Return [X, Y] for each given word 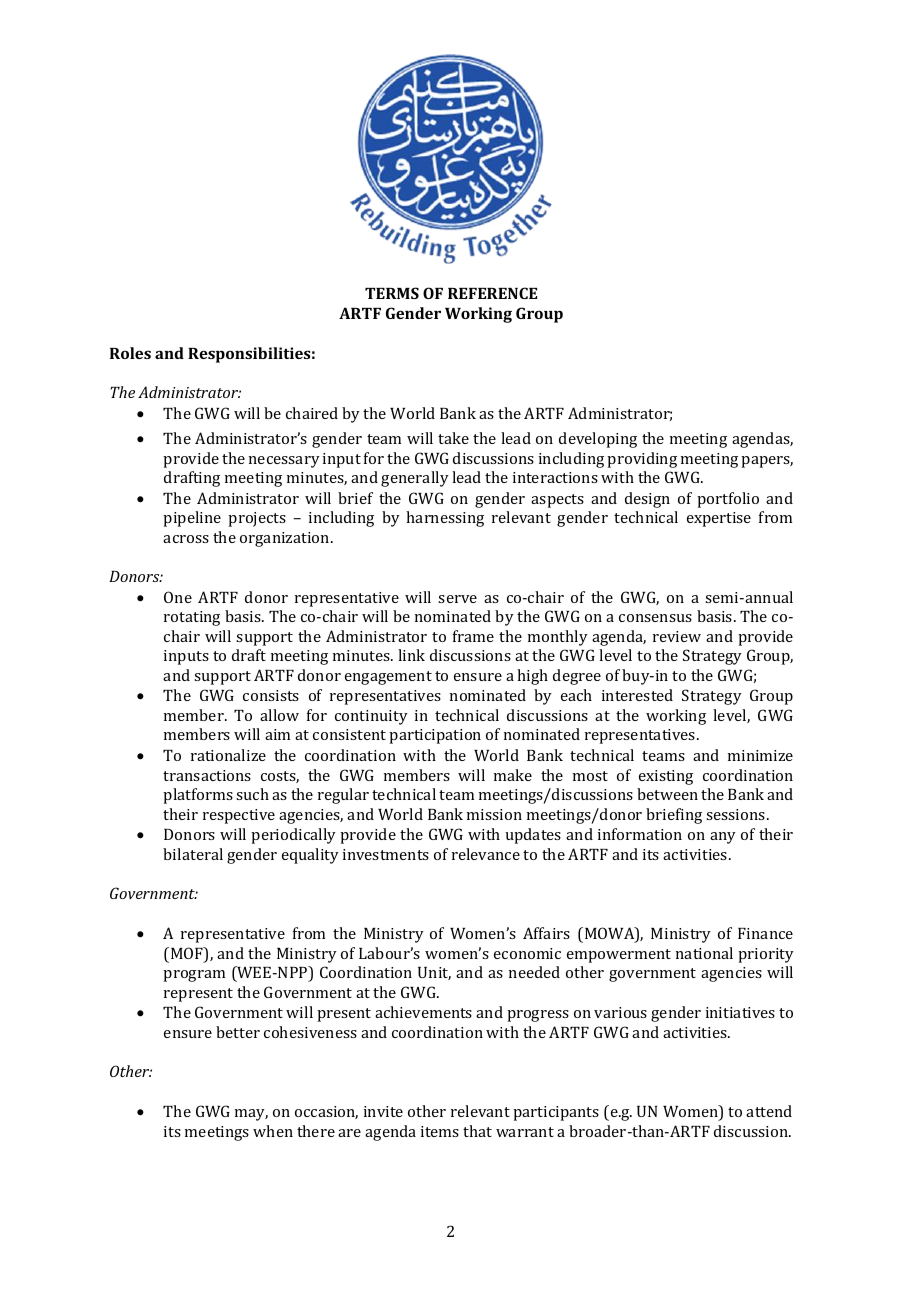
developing [598, 440]
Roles [130, 353]
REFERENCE [492, 293]
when [273, 1131]
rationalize [228, 755]
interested [637, 695]
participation [435, 736]
